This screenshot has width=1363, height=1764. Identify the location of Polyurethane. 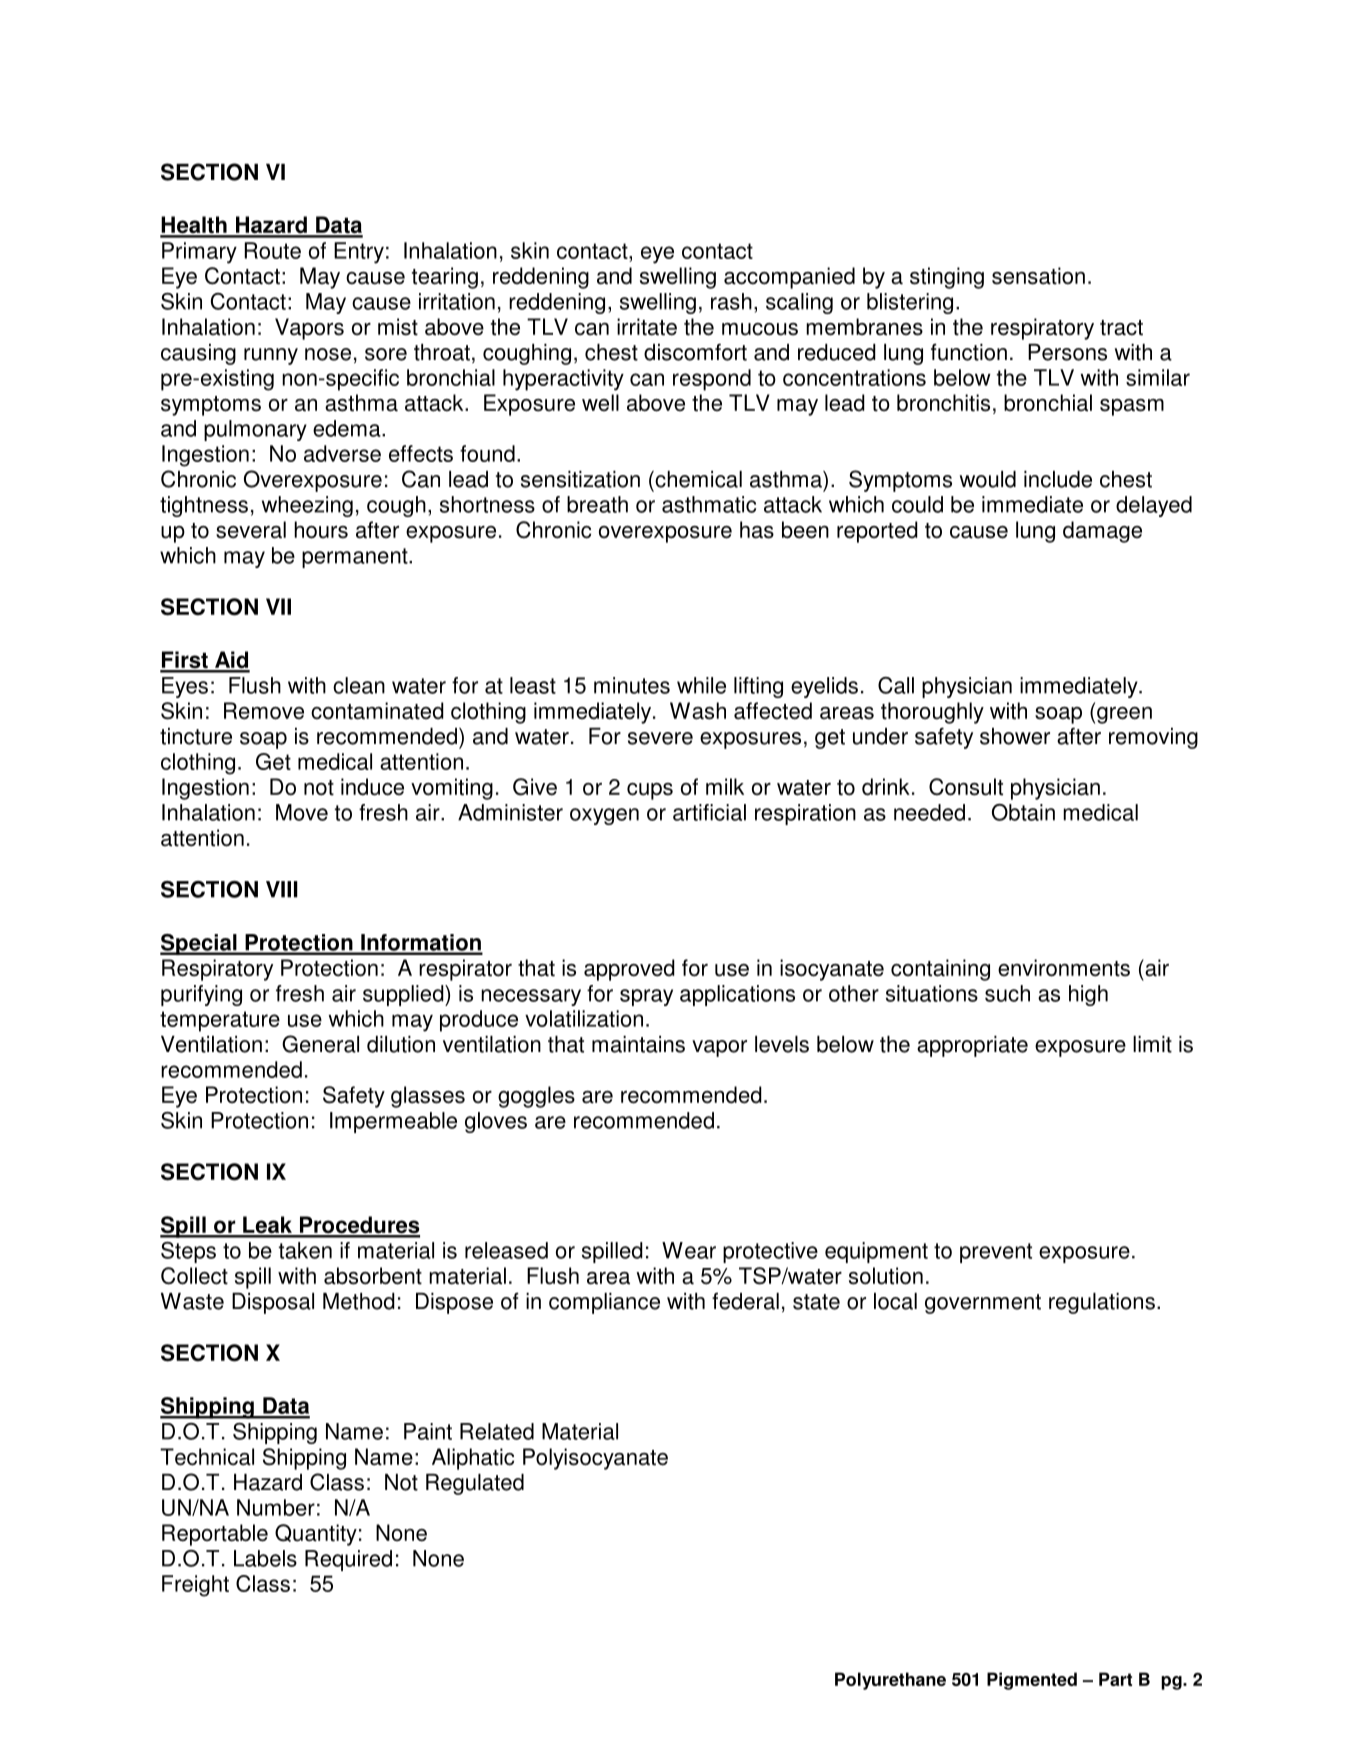
(890, 1681).
